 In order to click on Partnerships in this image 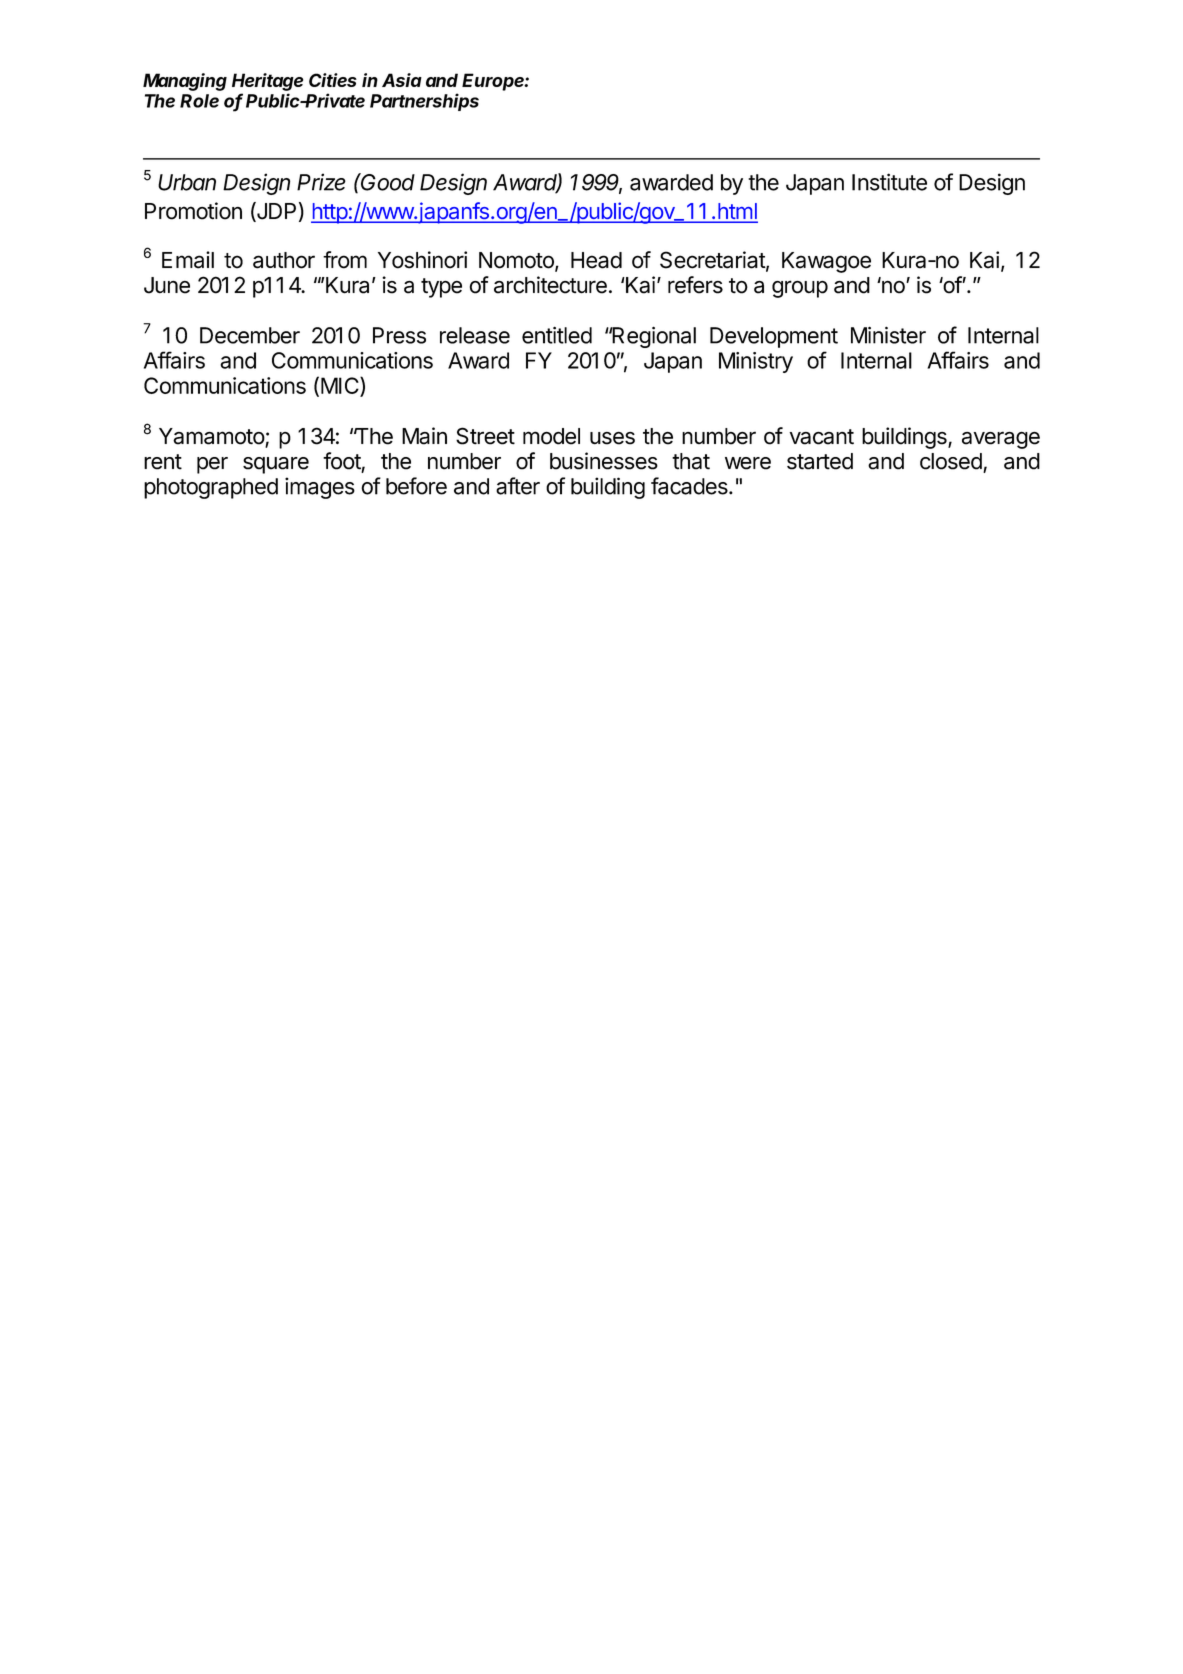, I will do `click(424, 102)`.
